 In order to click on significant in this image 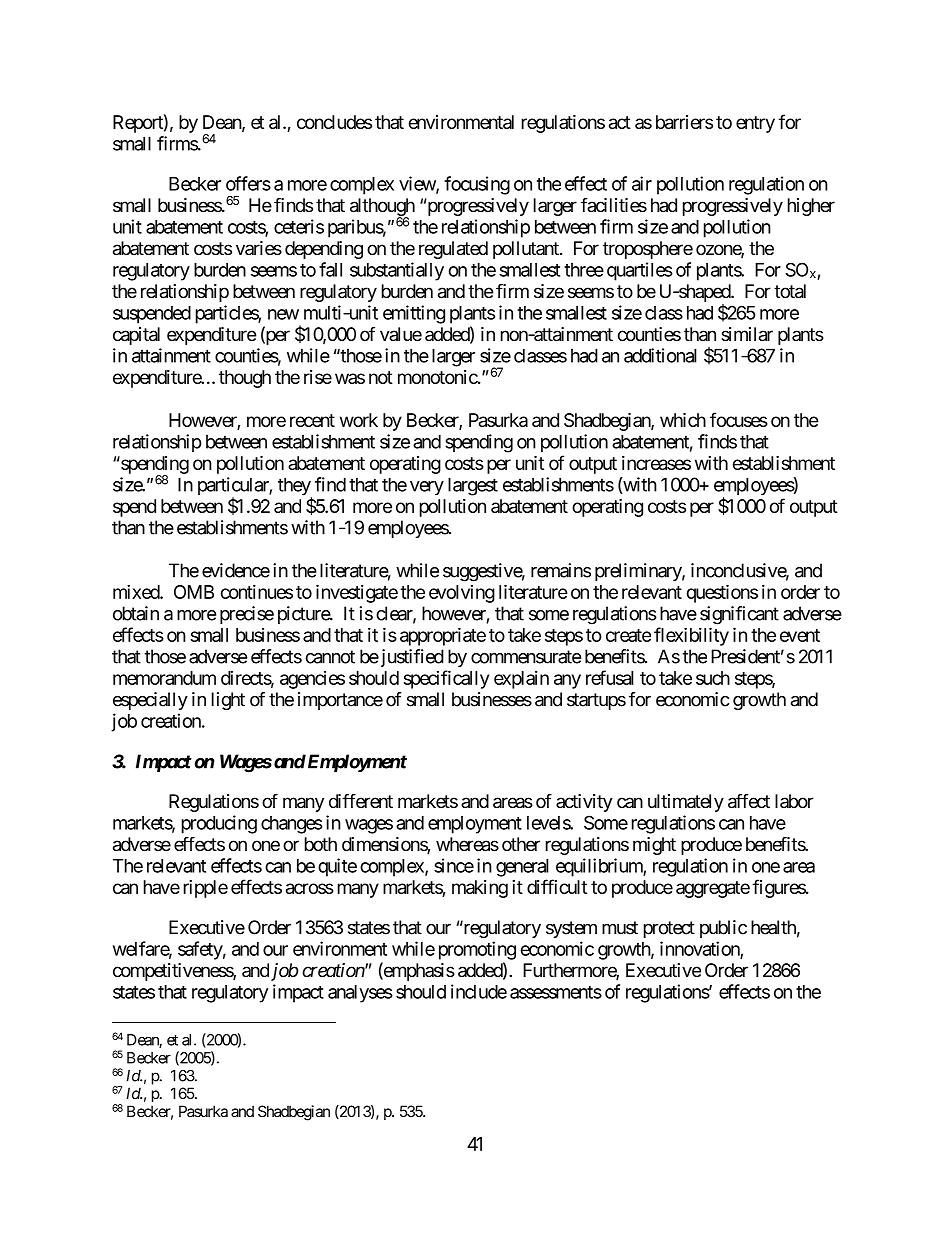, I will do `click(739, 615)`.
